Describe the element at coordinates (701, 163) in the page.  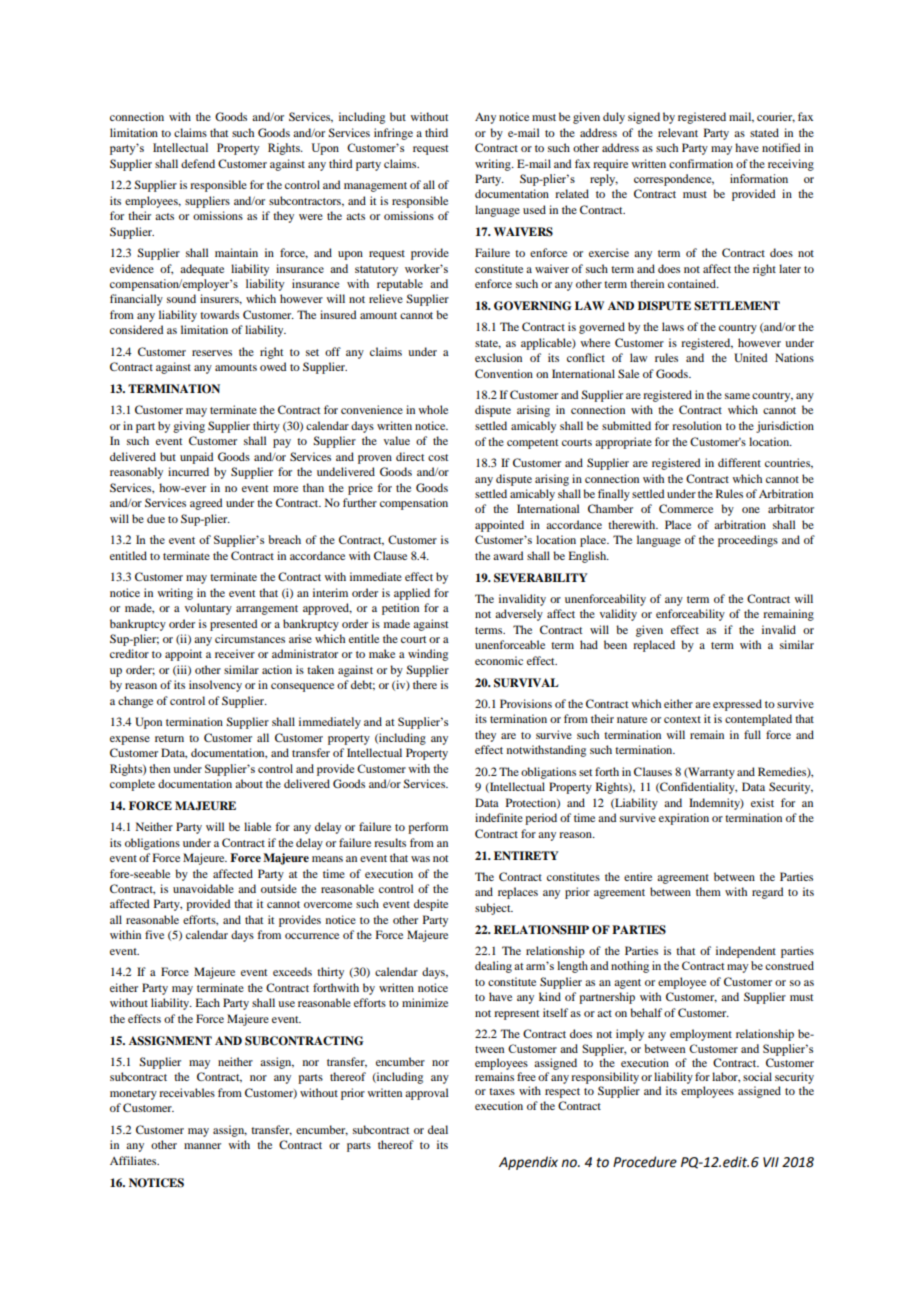
I see `confirmation` at that location.
